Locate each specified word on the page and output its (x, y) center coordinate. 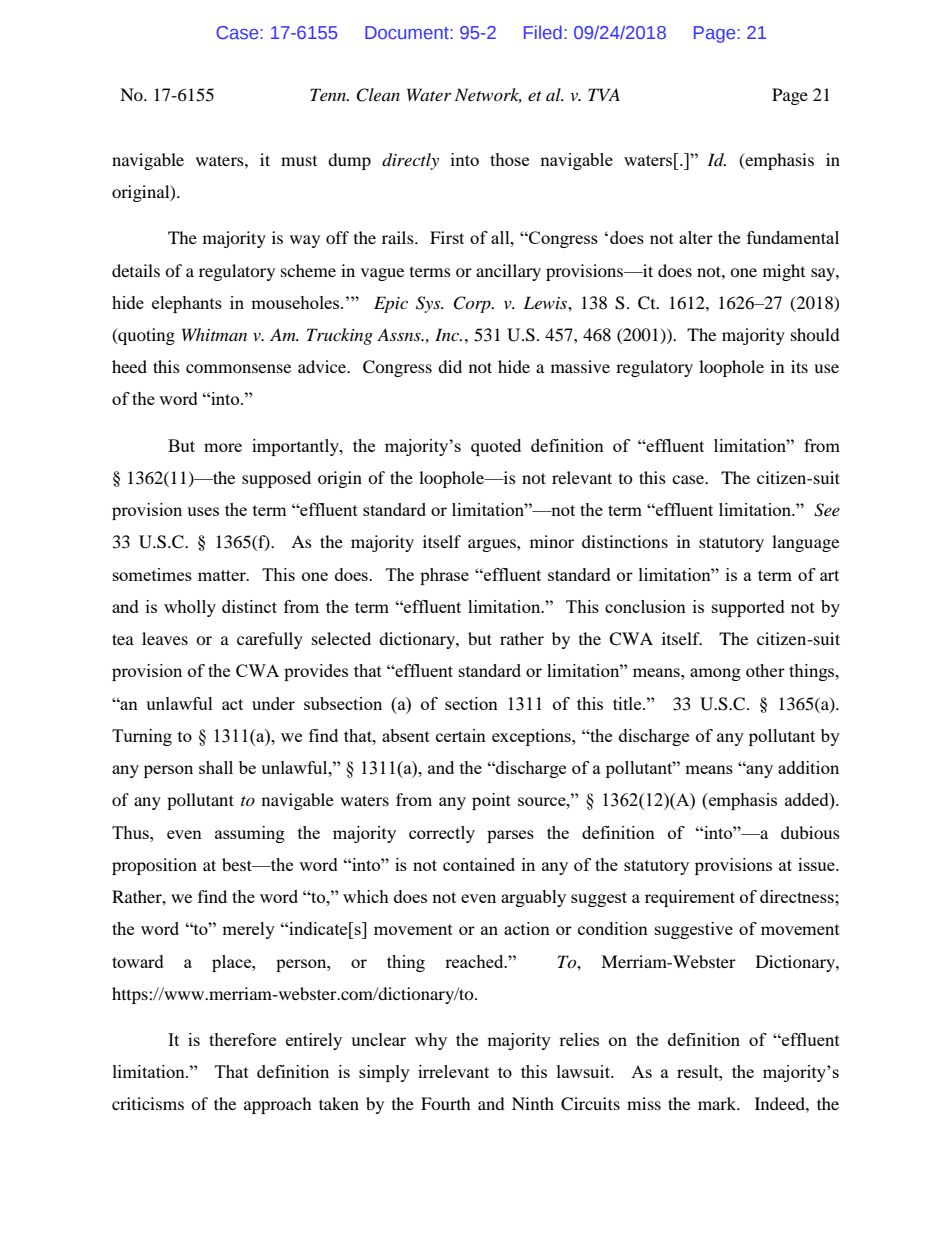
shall (216, 767)
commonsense (238, 368)
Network (488, 95)
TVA (604, 94)
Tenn (329, 94)
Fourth (446, 1103)
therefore (242, 1039)
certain (461, 735)
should (815, 334)
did (450, 366)
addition (808, 767)
